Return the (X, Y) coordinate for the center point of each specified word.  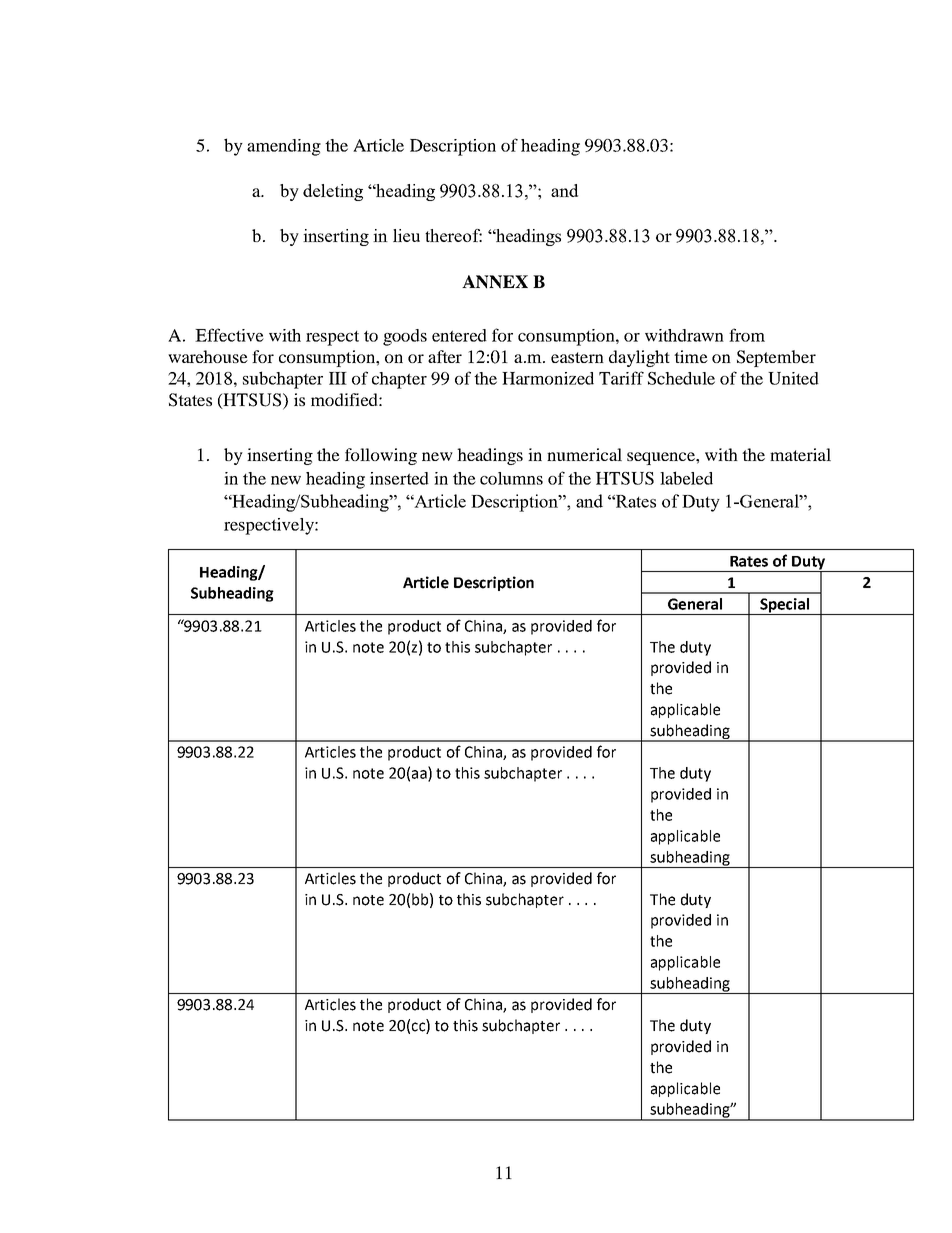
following (381, 456)
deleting (333, 192)
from (747, 335)
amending (284, 147)
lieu (406, 235)
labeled (686, 478)
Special (784, 606)
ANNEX (495, 282)
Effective (229, 335)
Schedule (681, 378)
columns (511, 478)
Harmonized (548, 378)
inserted (399, 478)
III (338, 378)
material (800, 454)
